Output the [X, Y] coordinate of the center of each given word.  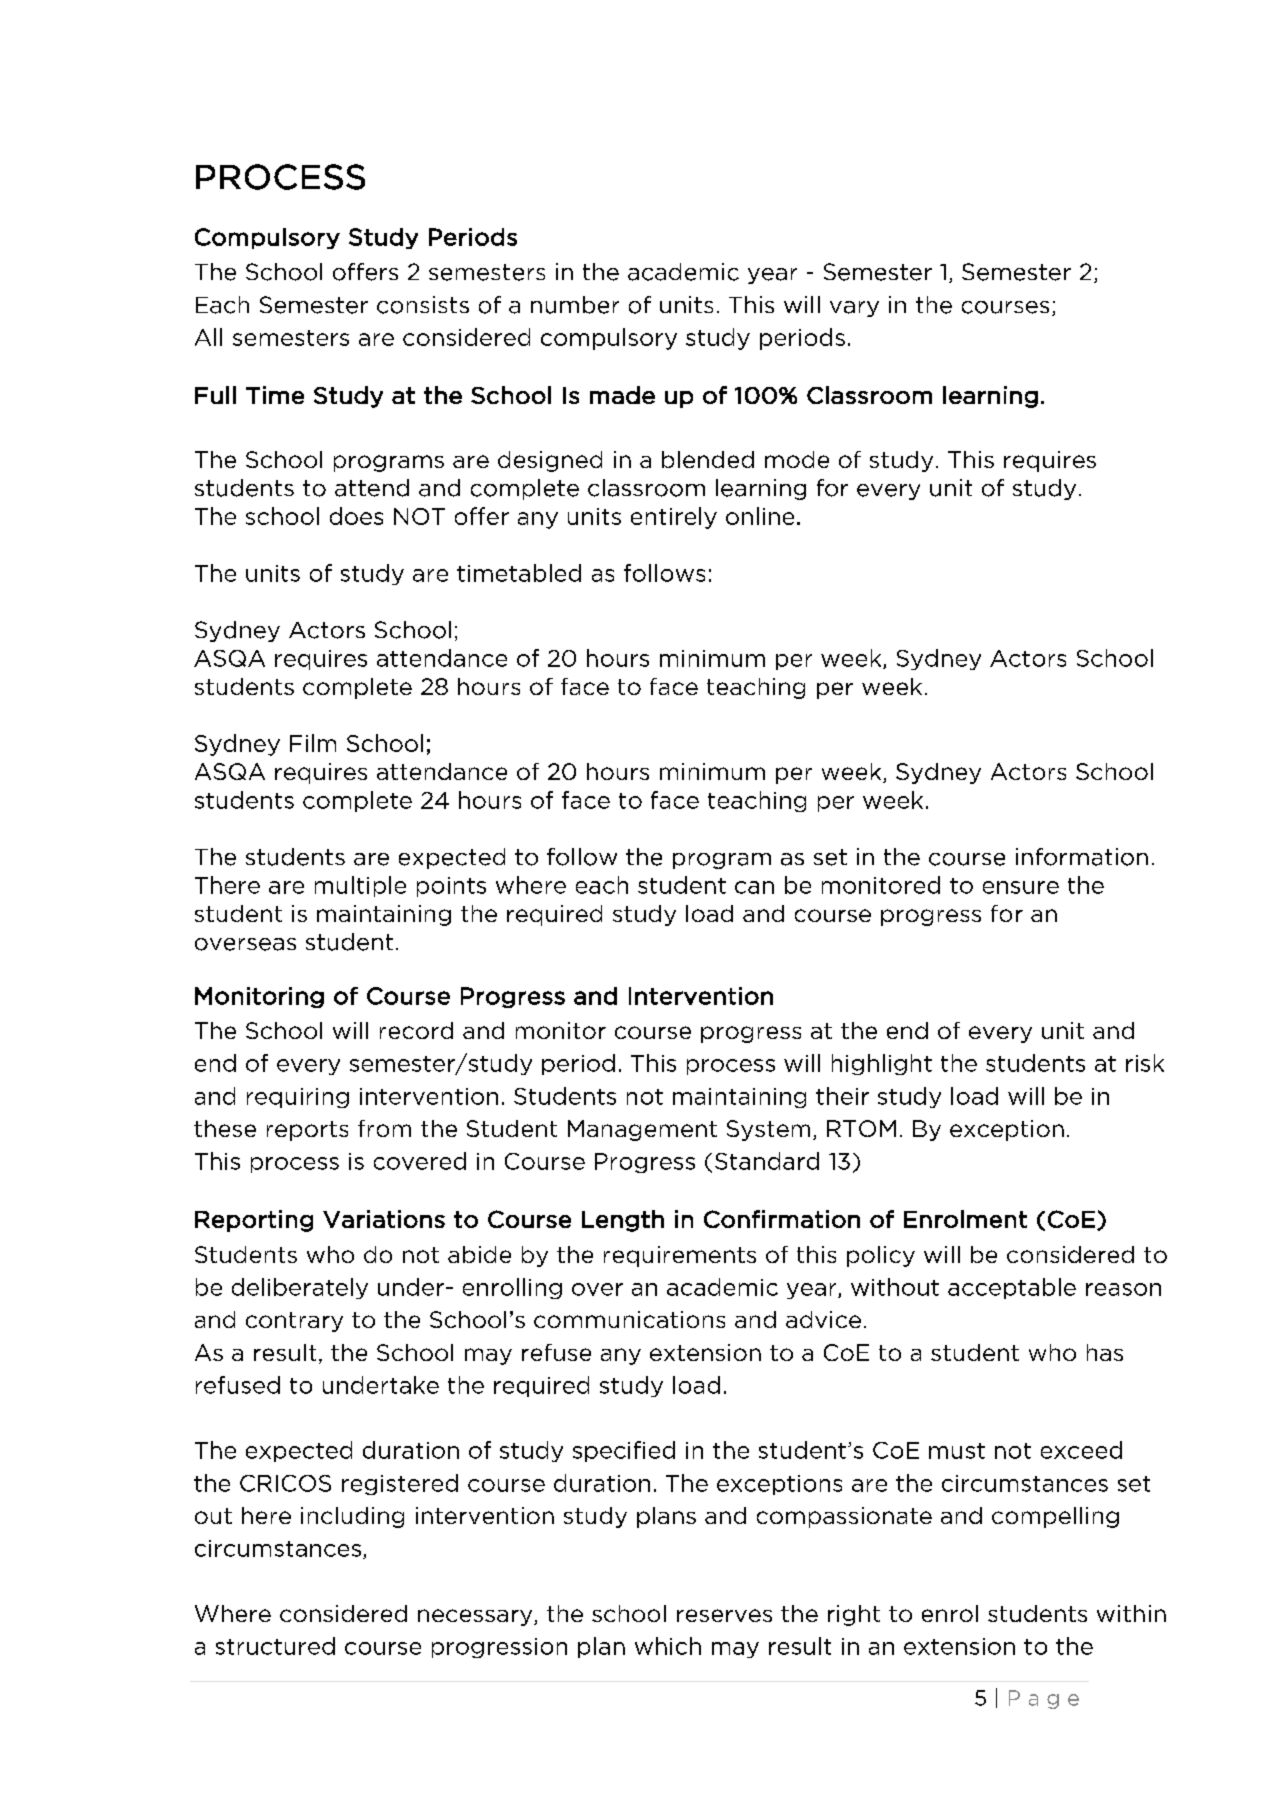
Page [1044, 1699]
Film [313, 743]
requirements [680, 1256]
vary [854, 309]
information [1082, 857]
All [208, 337]
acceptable [1012, 1288]
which [668, 1646]
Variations [384, 1219]
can [754, 887]
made [622, 395]
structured [275, 1646]
